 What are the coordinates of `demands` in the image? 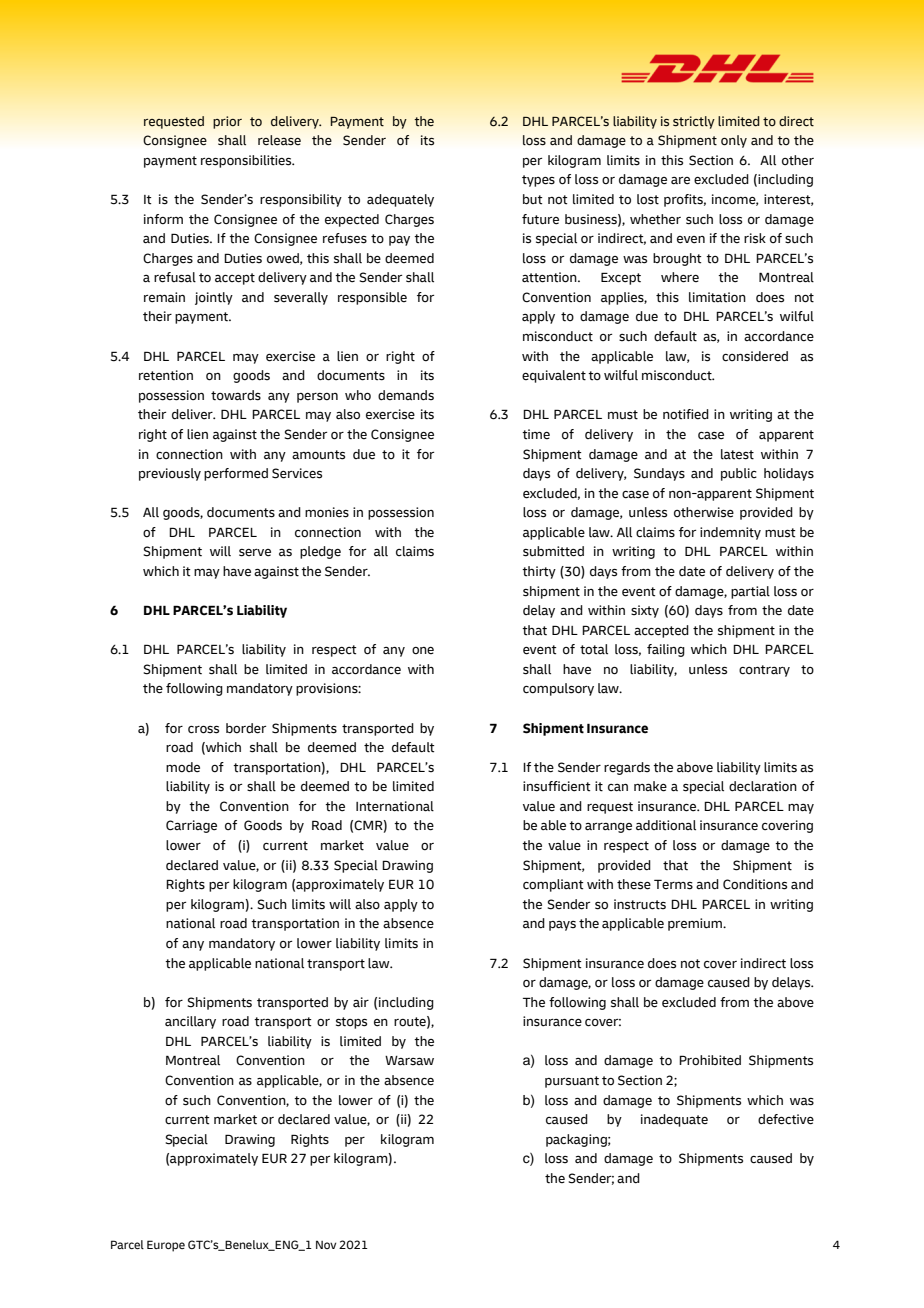 It's located at (406, 395).
